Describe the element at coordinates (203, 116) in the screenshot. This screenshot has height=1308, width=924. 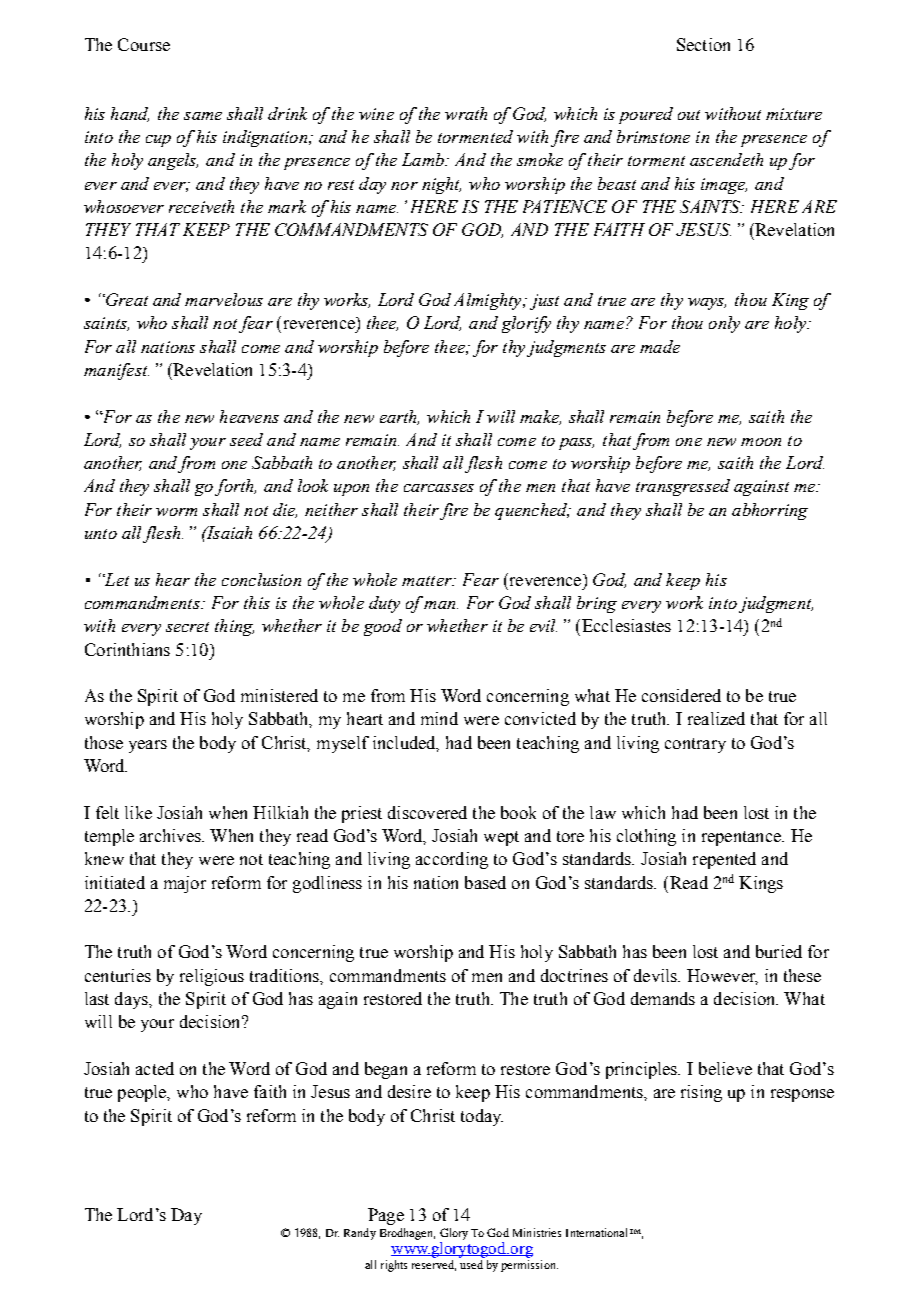
I see `same` at that location.
